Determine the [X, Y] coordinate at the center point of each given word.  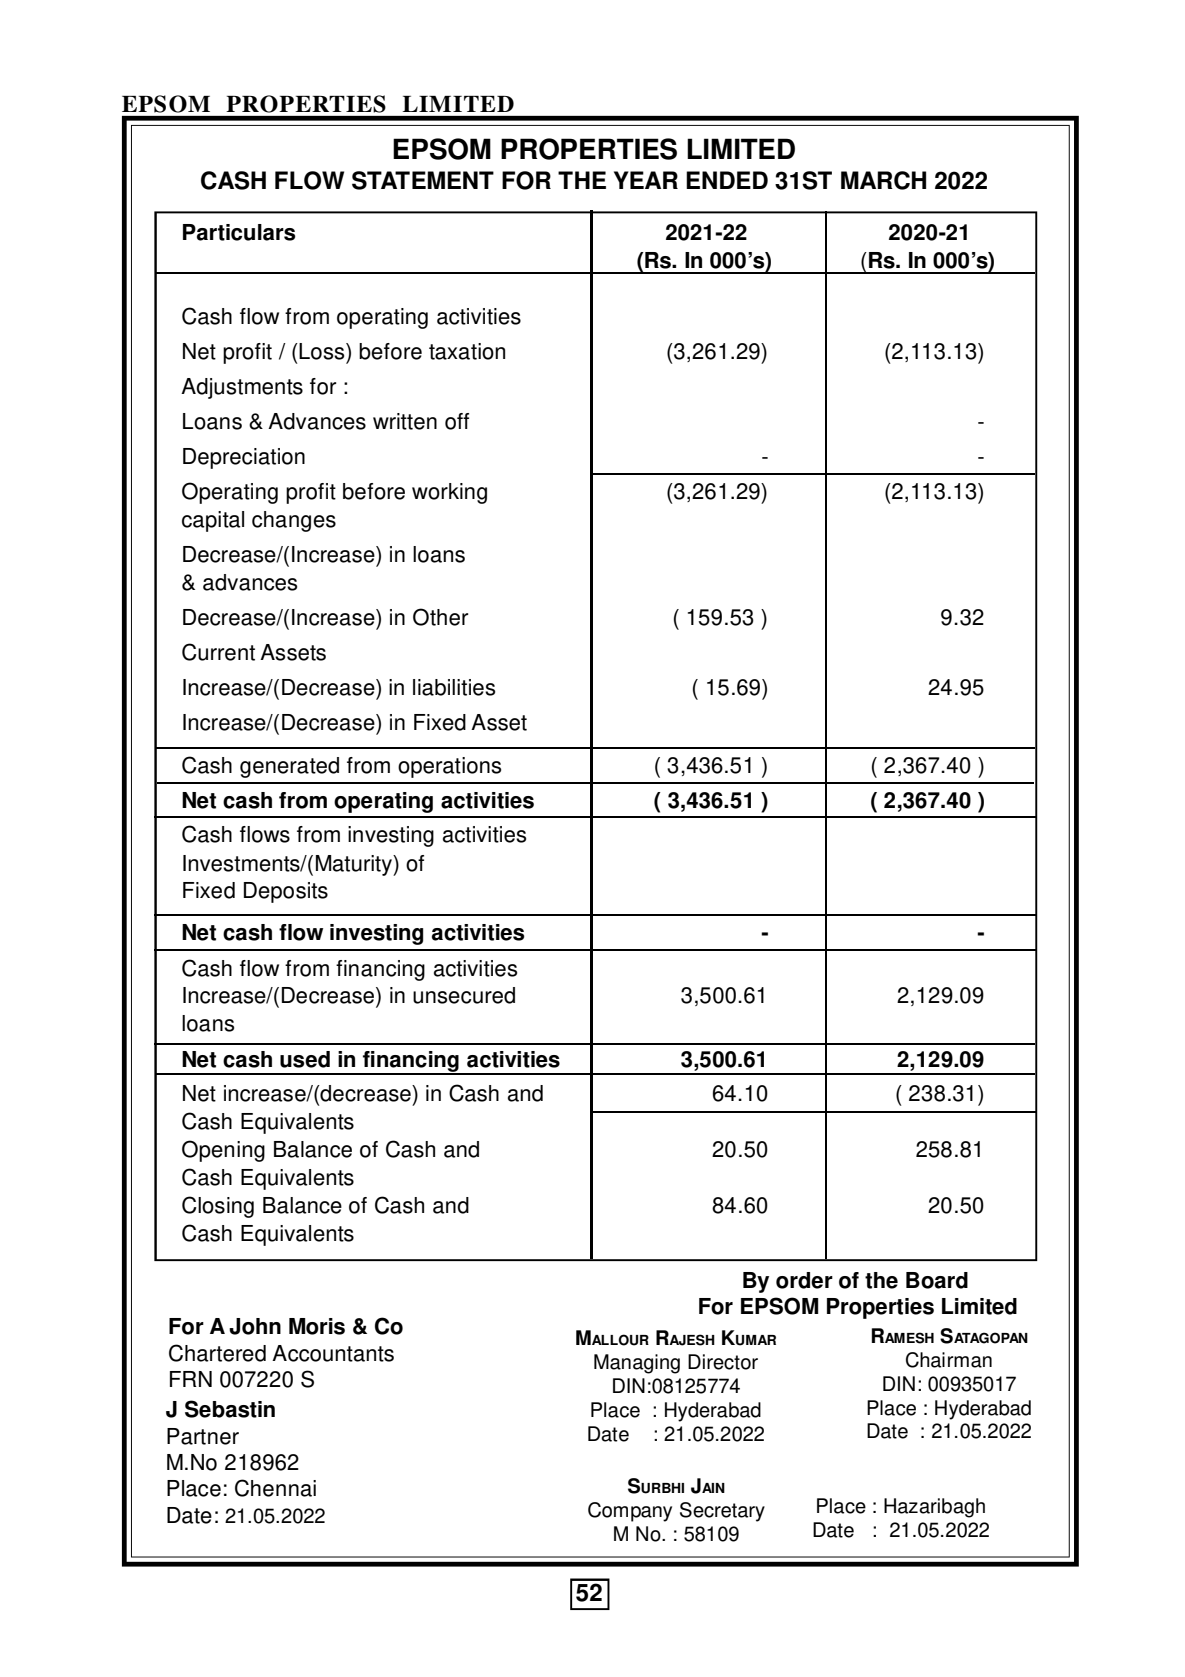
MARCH [883, 180]
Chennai [275, 1488]
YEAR [646, 180]
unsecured [464, 995]
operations [449, 767]
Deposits [286, 892]
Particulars [239, 232]
